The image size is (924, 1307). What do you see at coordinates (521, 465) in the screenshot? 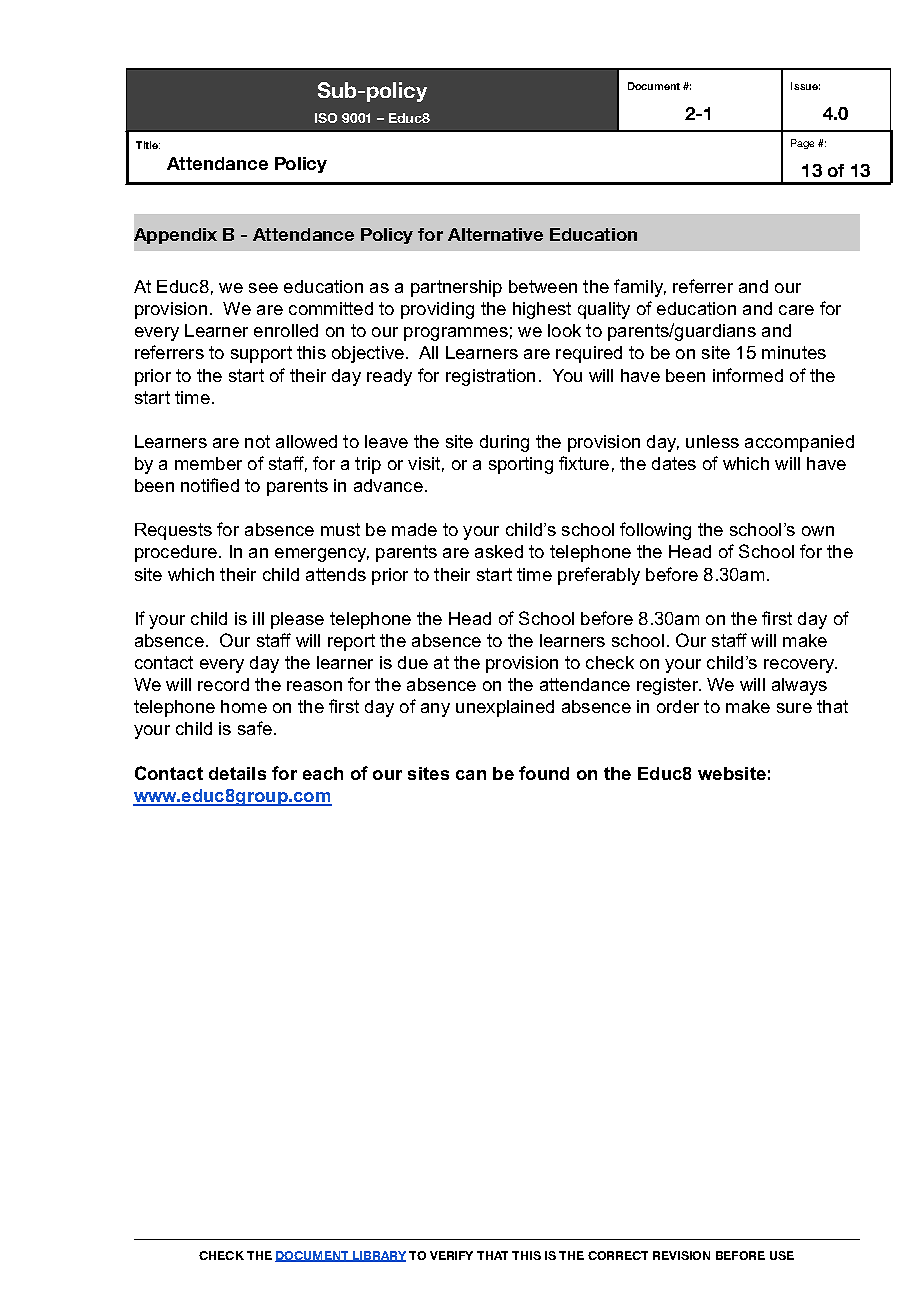
I see `sporting` at bounding box center [521, 465].
